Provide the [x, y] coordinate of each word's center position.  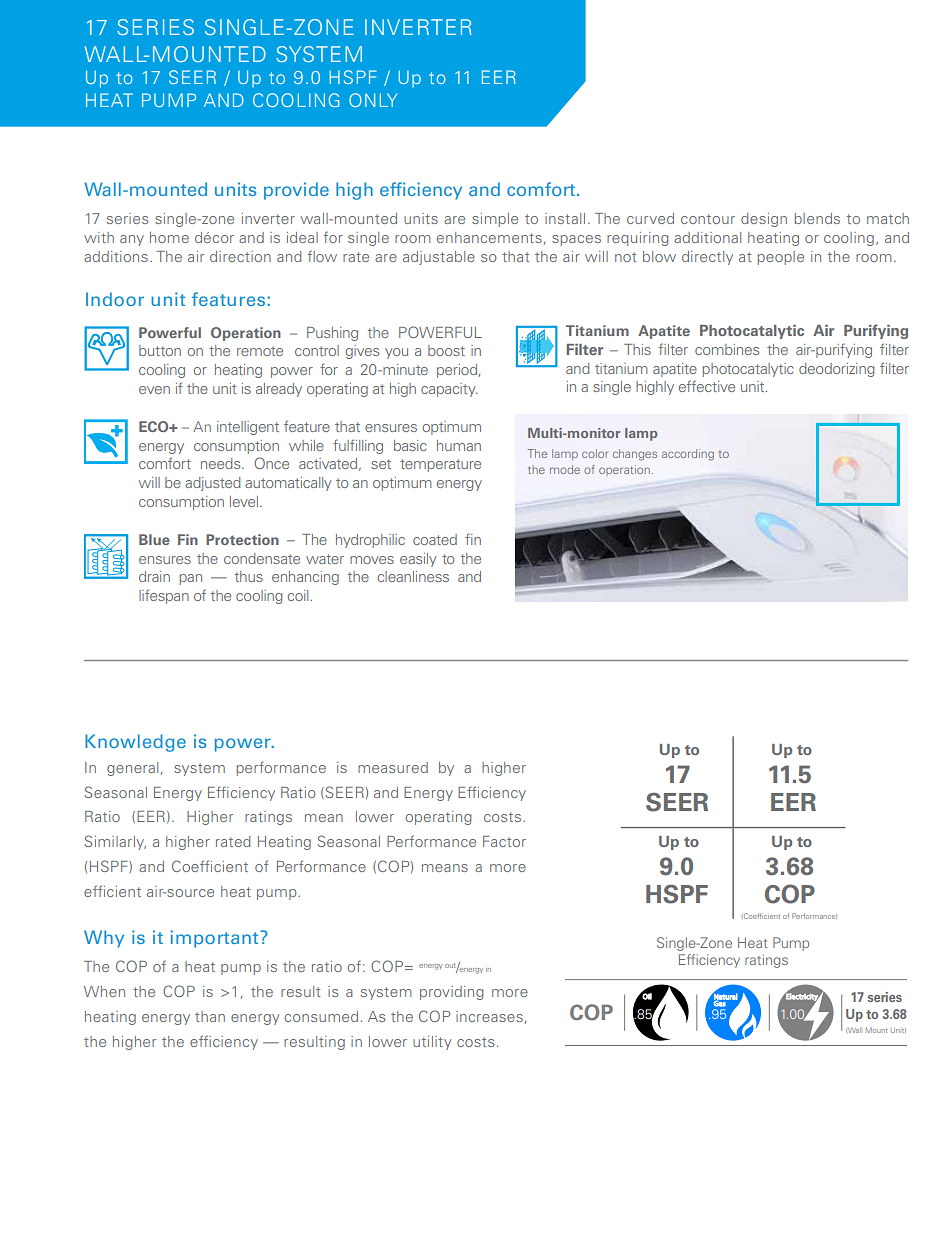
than [210, 1016]
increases [489, 1016]
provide [296, 191]
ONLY [373, 100]
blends [817, 218]
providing [451, 993]
